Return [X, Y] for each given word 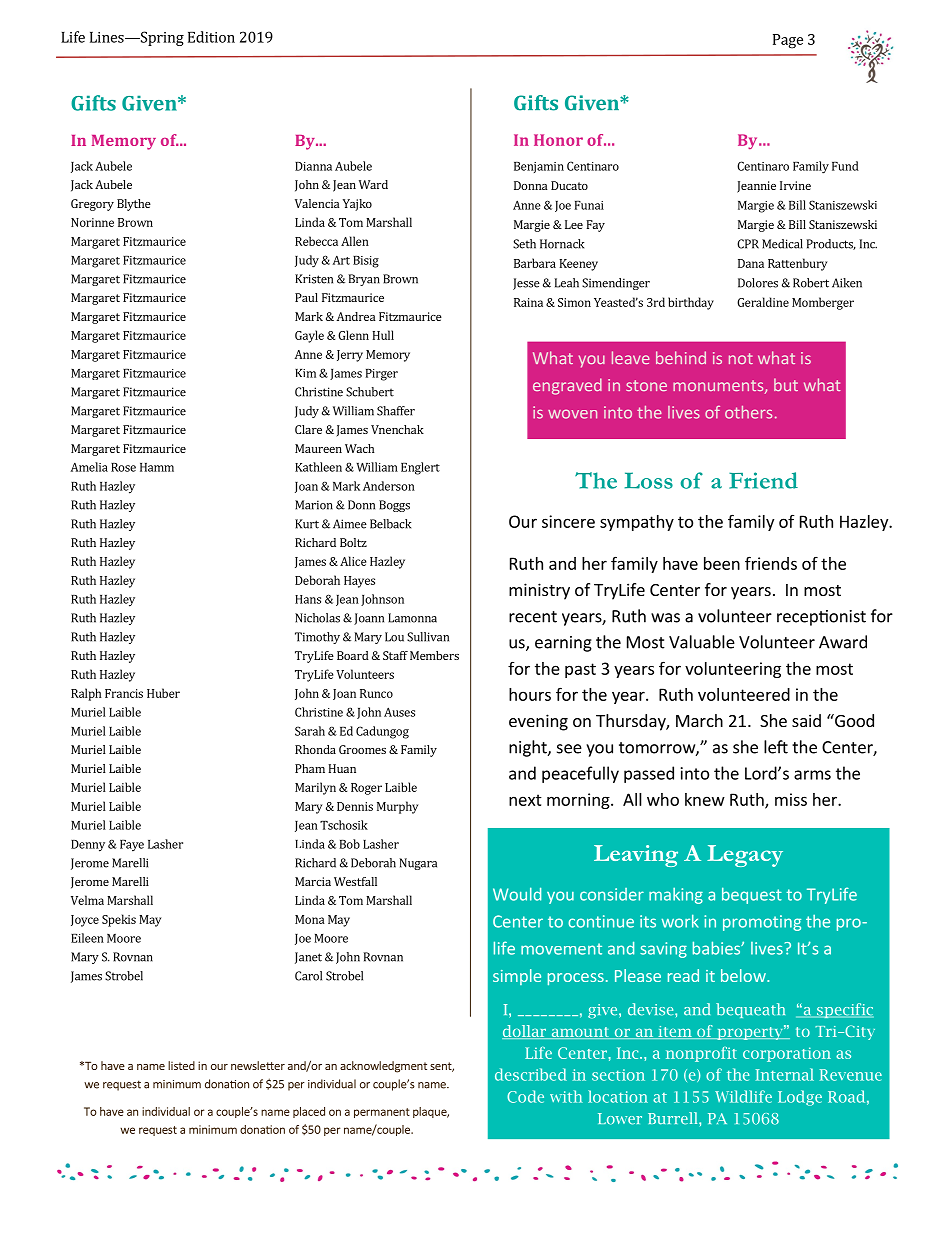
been [722, 563]
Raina [528, 302]
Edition [211, 37]
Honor [558, 140]
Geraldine [763, 302]
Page [788, 41]
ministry [539, 591]
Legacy [745, 856]
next [525, 800]
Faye [132, 846]
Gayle [309, 336]
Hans [308, 599]
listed [181, 1065]
